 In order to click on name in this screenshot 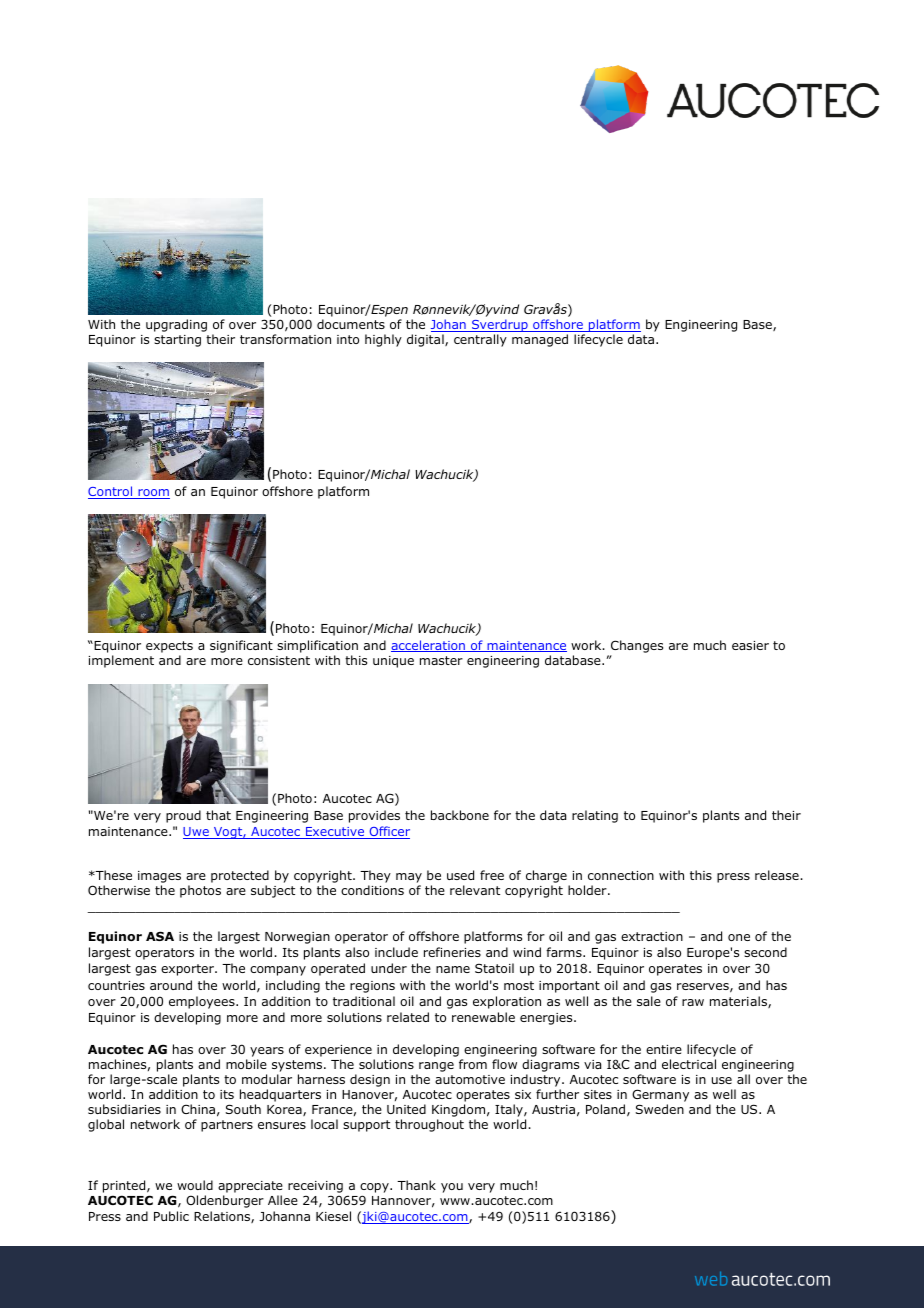, I will do `click(453, 969)`.
